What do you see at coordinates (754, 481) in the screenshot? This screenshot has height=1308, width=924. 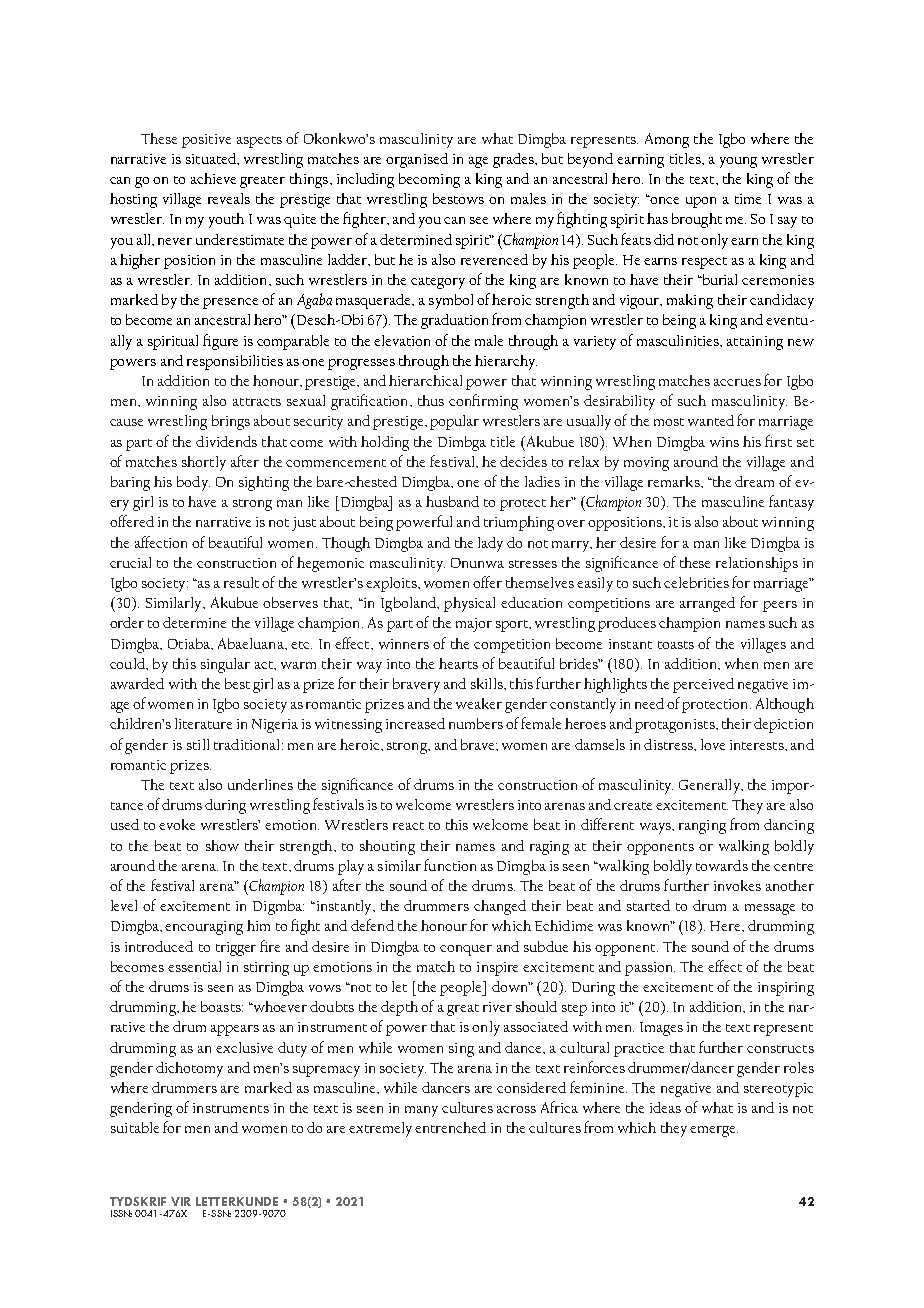 I see `dream` at bounding box center [754, 481].
